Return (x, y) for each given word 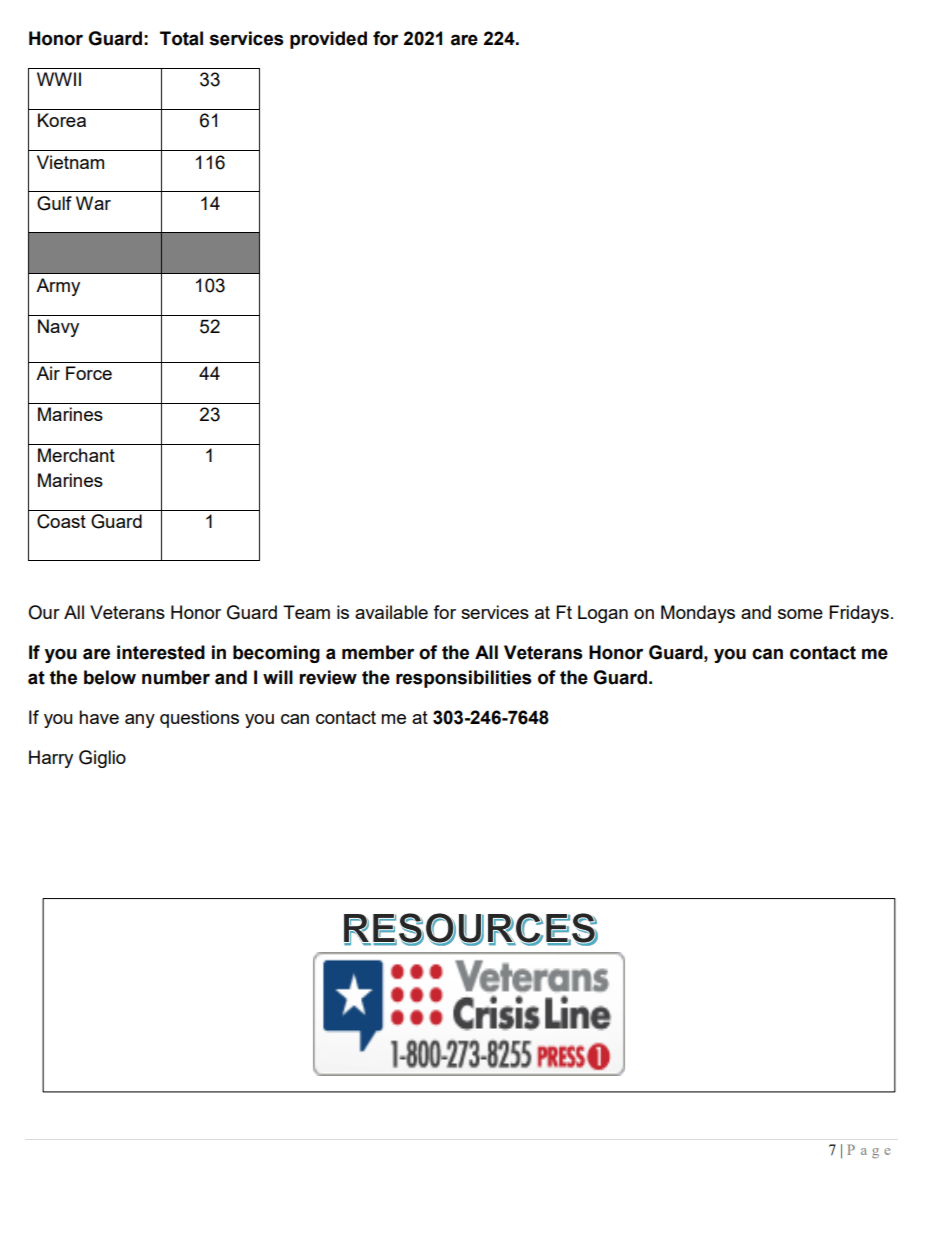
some (800, 614)
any (140, 721)
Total (181, 38)
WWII (59, 79)
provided (328, 40)
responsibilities (464, 679)
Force (89, 373)
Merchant (76, 455)
